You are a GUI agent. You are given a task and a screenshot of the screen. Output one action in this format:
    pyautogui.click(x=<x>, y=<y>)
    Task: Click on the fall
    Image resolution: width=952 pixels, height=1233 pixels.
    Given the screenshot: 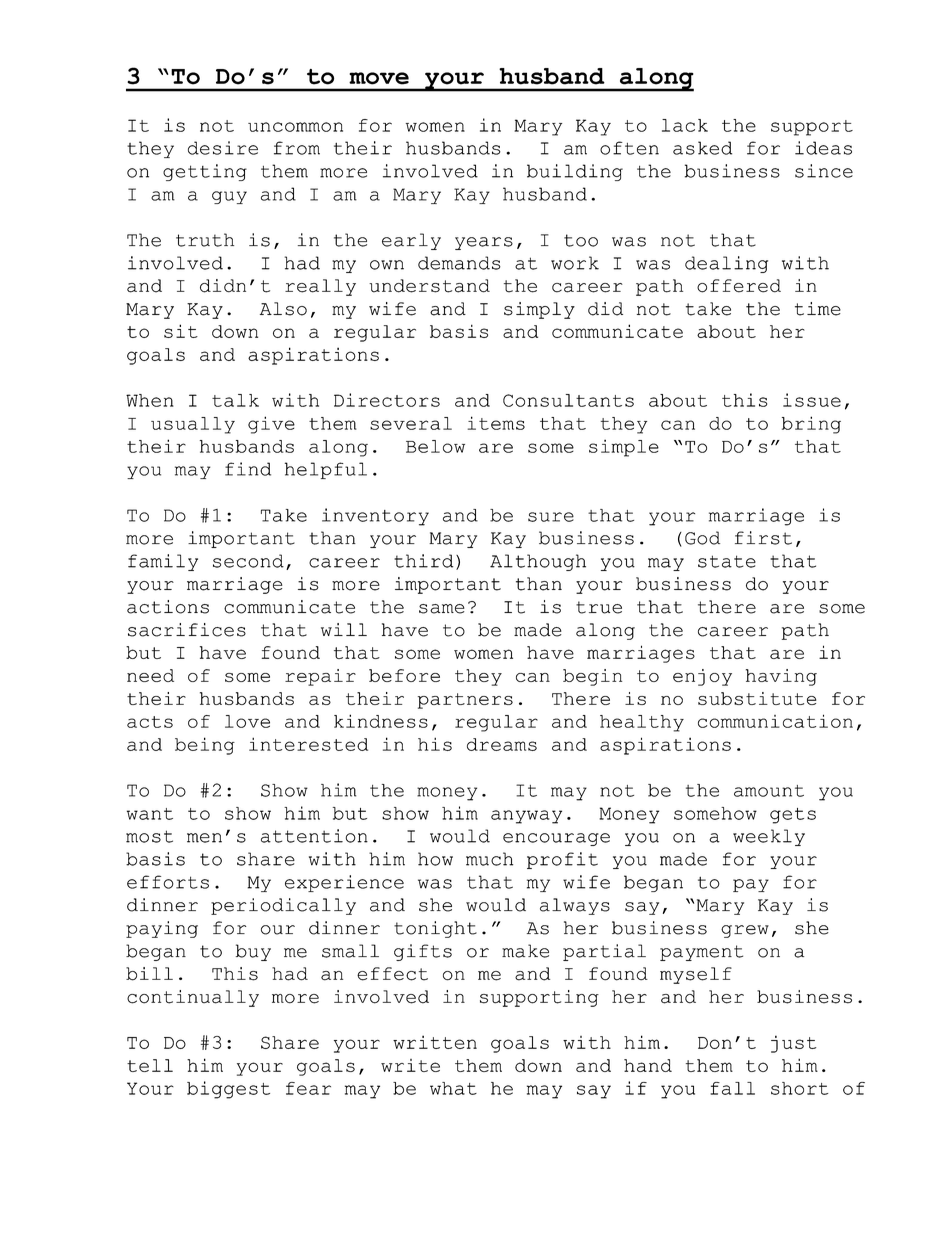 What is the action you would take?
    pyautogui.click(x=732, y=1088)
